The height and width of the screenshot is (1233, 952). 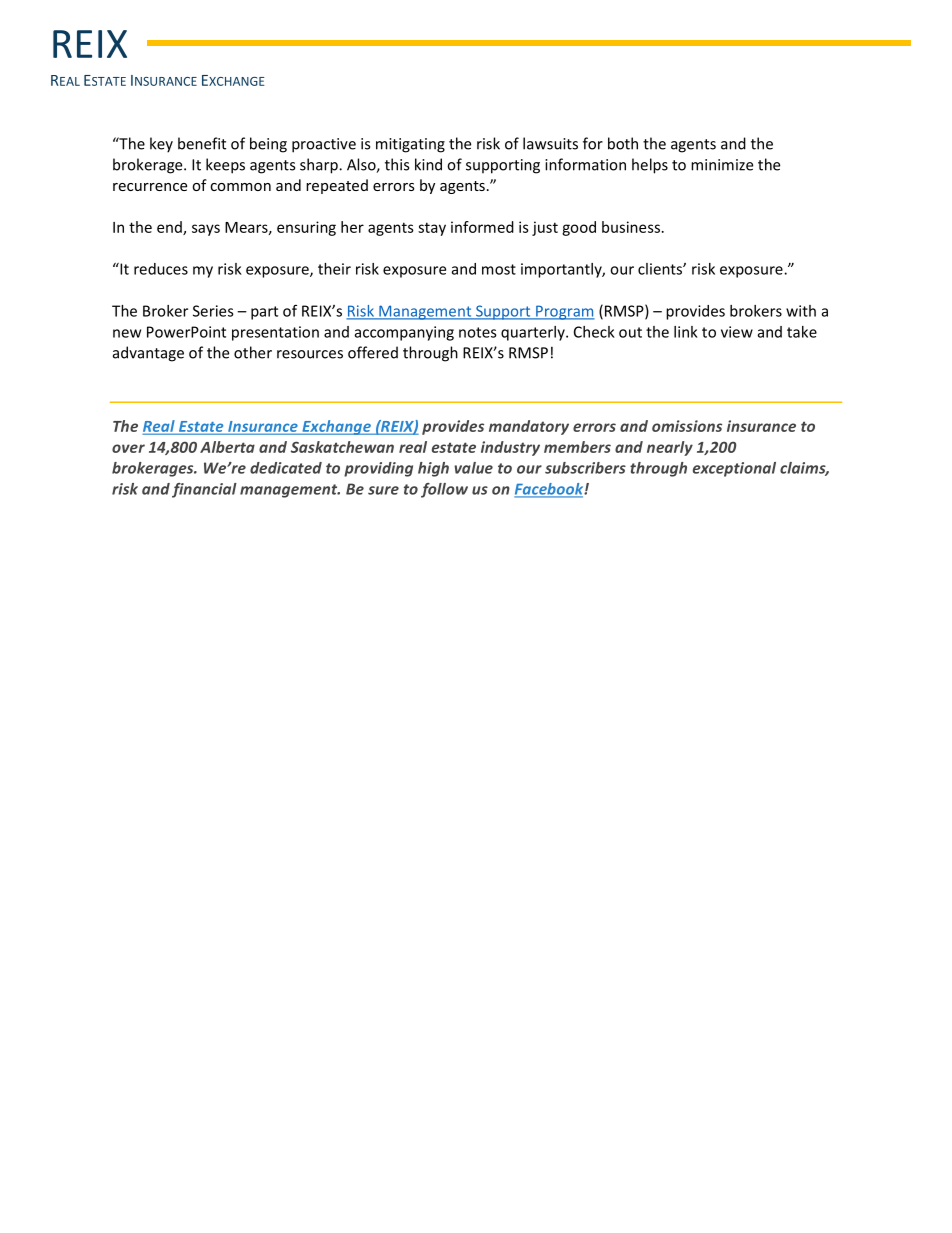 What do you see at coordinates (202, 143) in the screenshot?
I see `benefit` at bounding box center [202, 143].
